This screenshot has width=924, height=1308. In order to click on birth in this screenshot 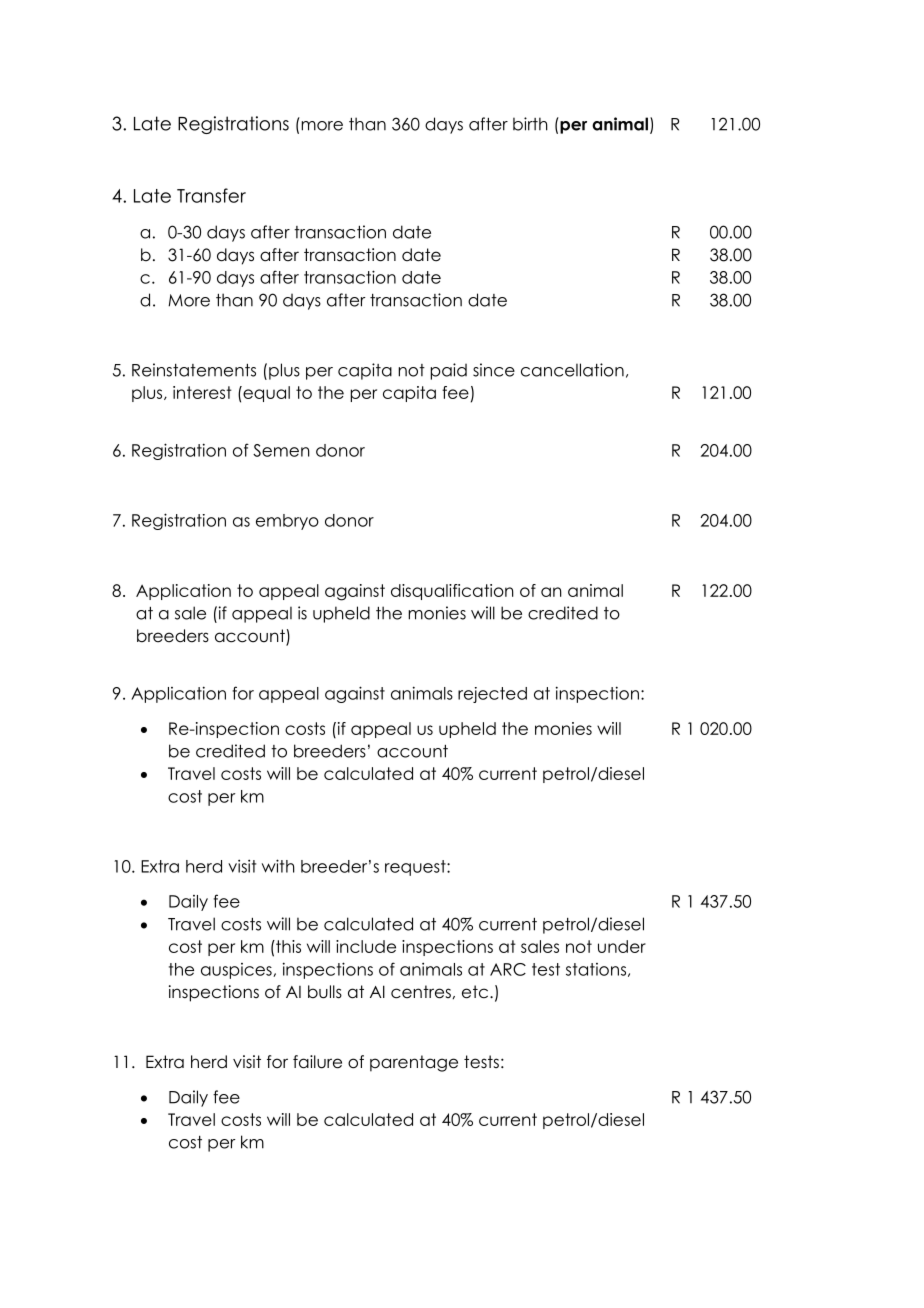, I will do `click(530, 124)`.
